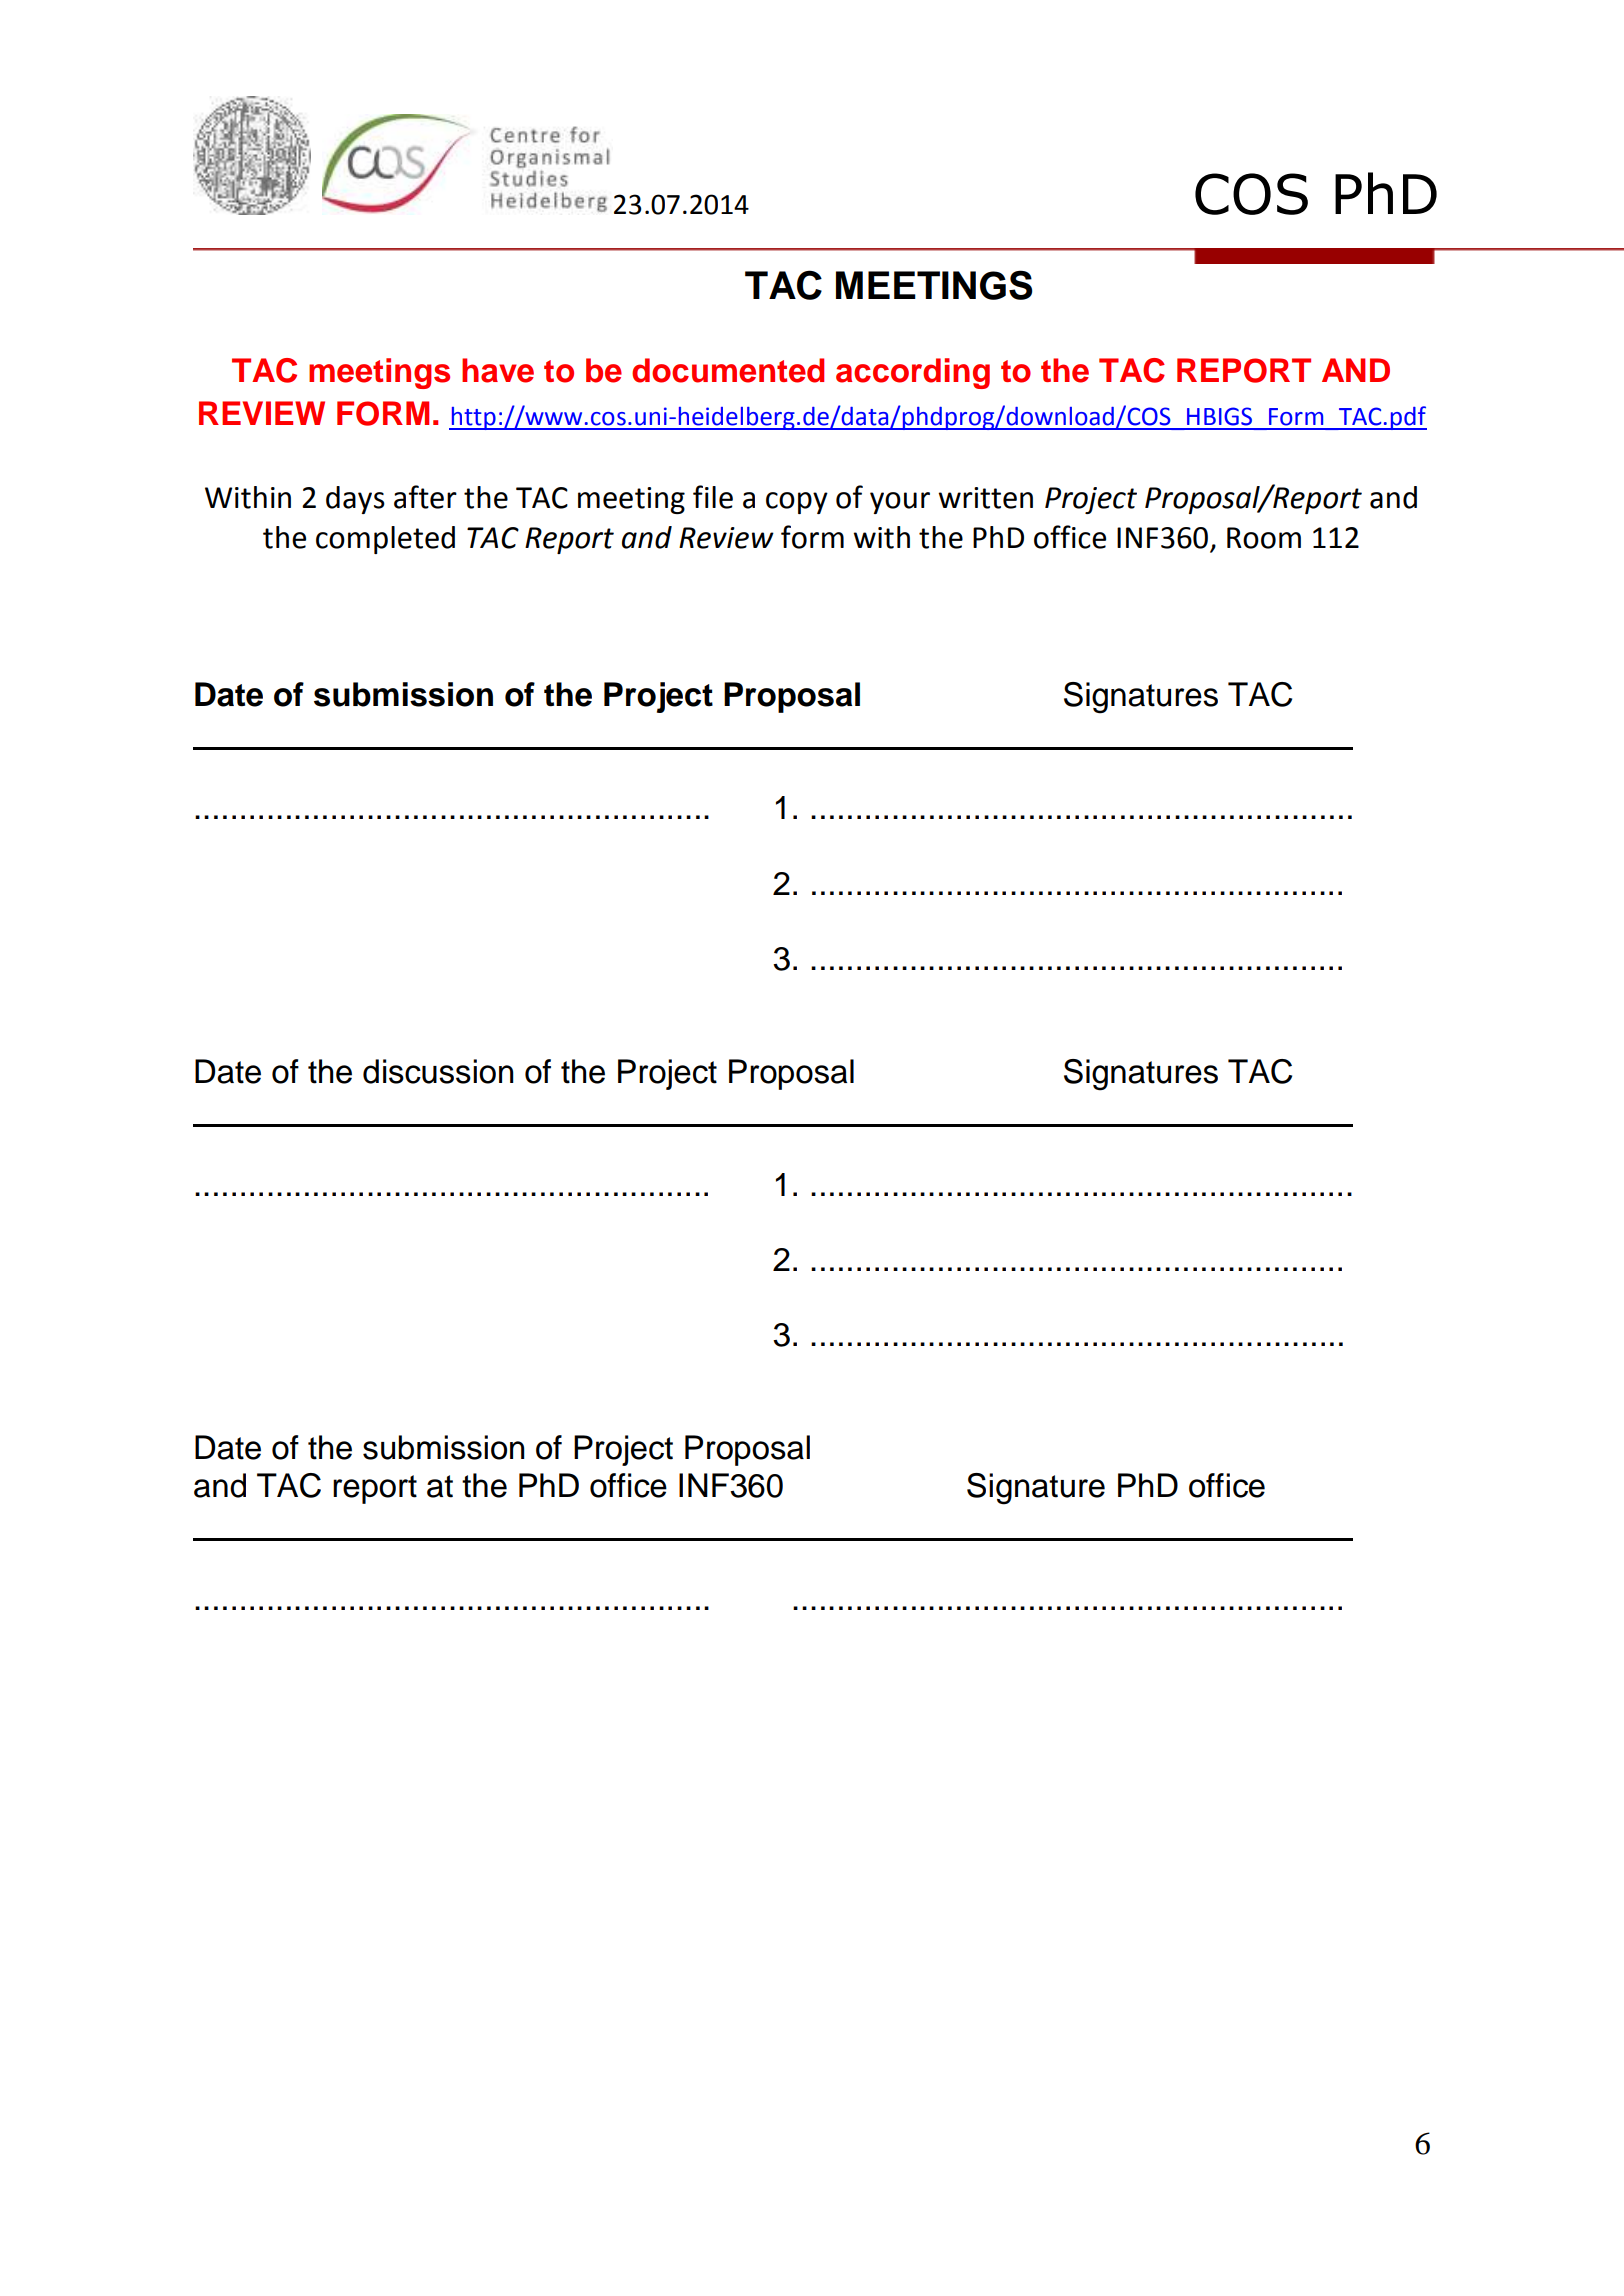  I want to click on copy, so click(797, 503).
